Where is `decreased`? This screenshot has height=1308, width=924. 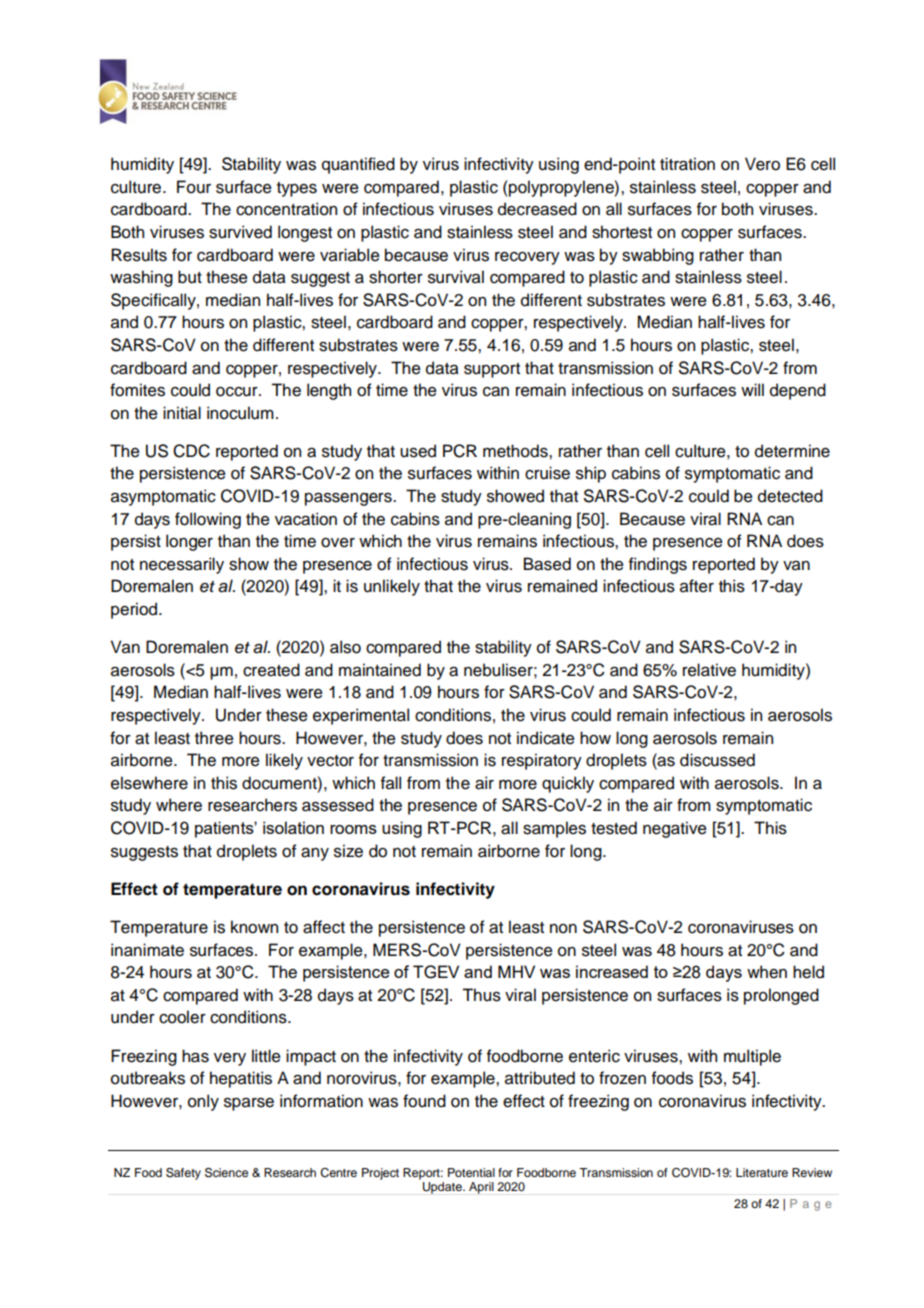 decreased is located at coordinates (537, 209).
